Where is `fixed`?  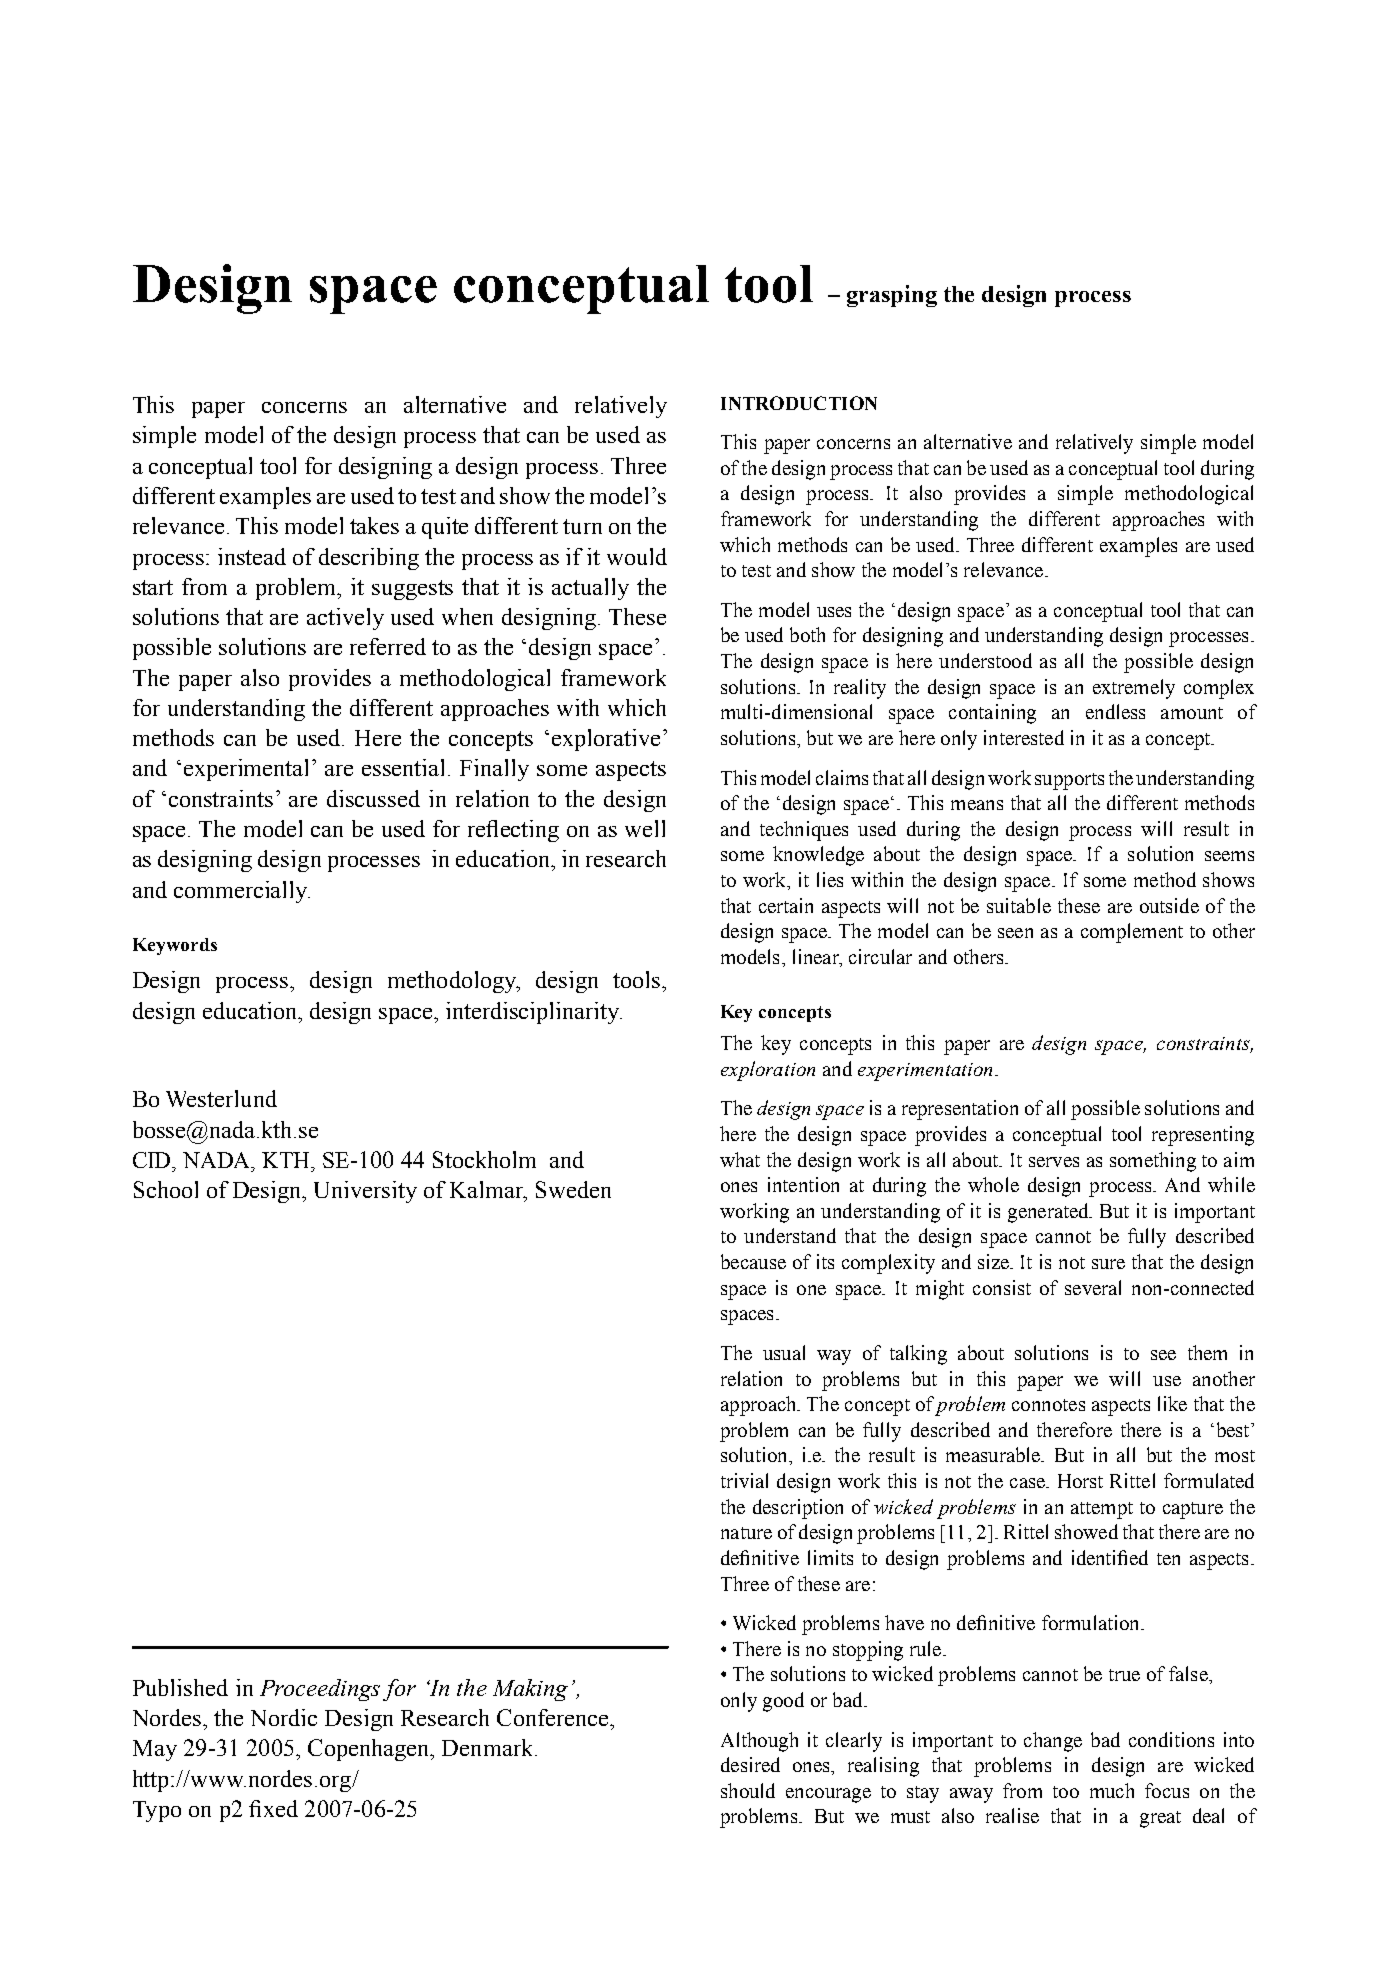 fixed is located at coordinates (273, 1808).
